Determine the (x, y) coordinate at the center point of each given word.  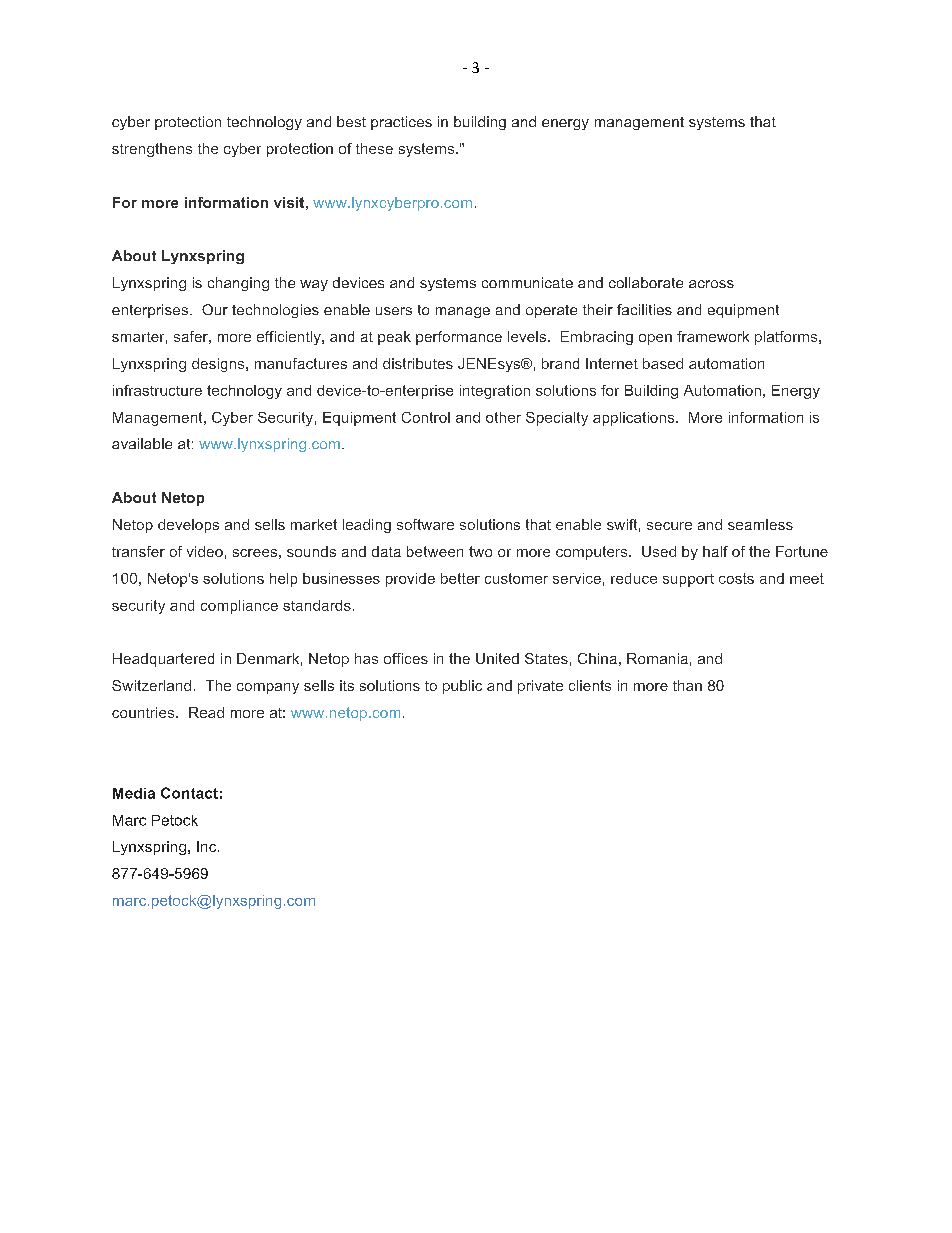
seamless (760, 524)
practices (401, 123)
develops (188, 526)
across (711, 284)
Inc (208, 846)
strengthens (152, 150)
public (462, 687)
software (425, 524)
